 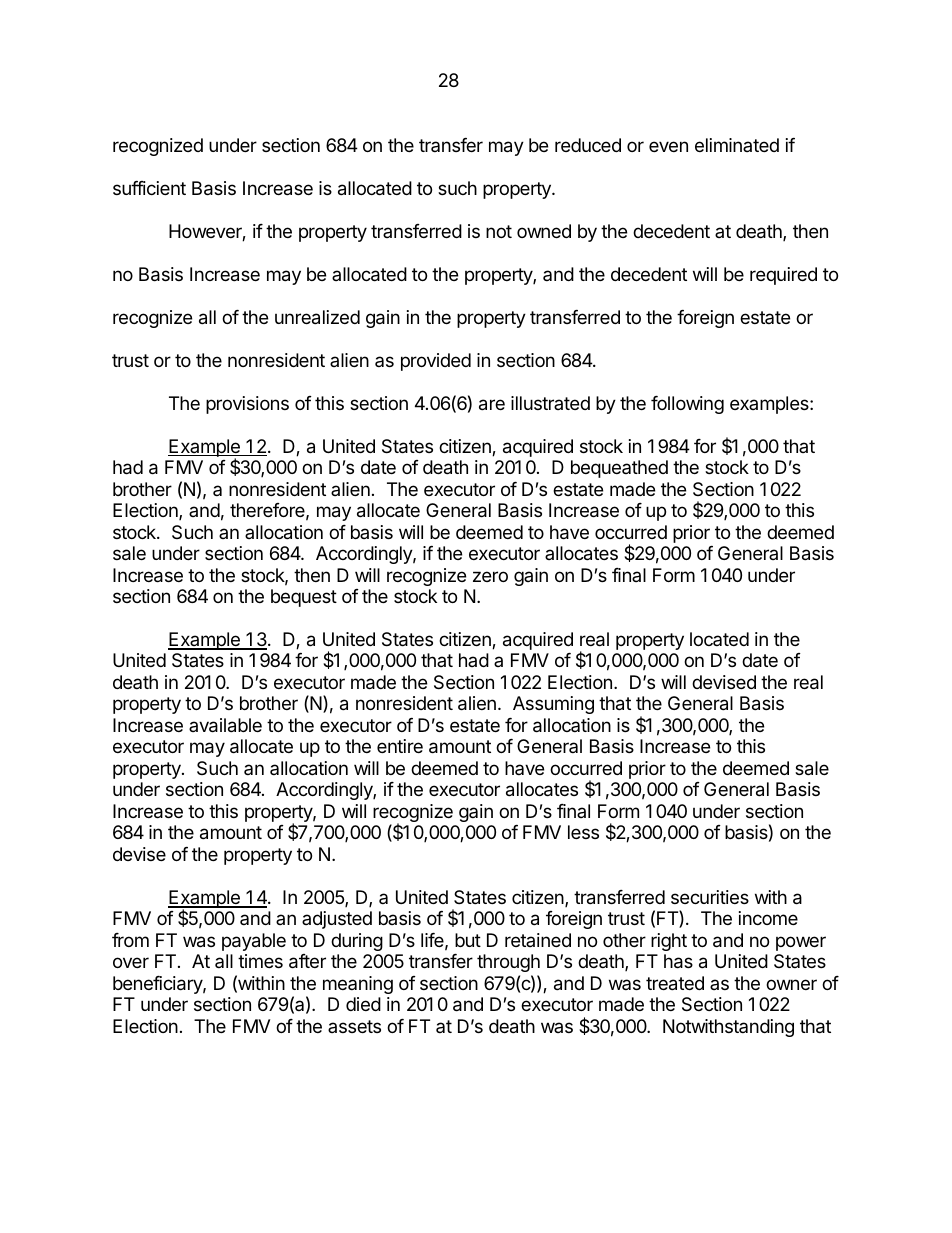 I want to click on provided, so click(x=436, y=362).
